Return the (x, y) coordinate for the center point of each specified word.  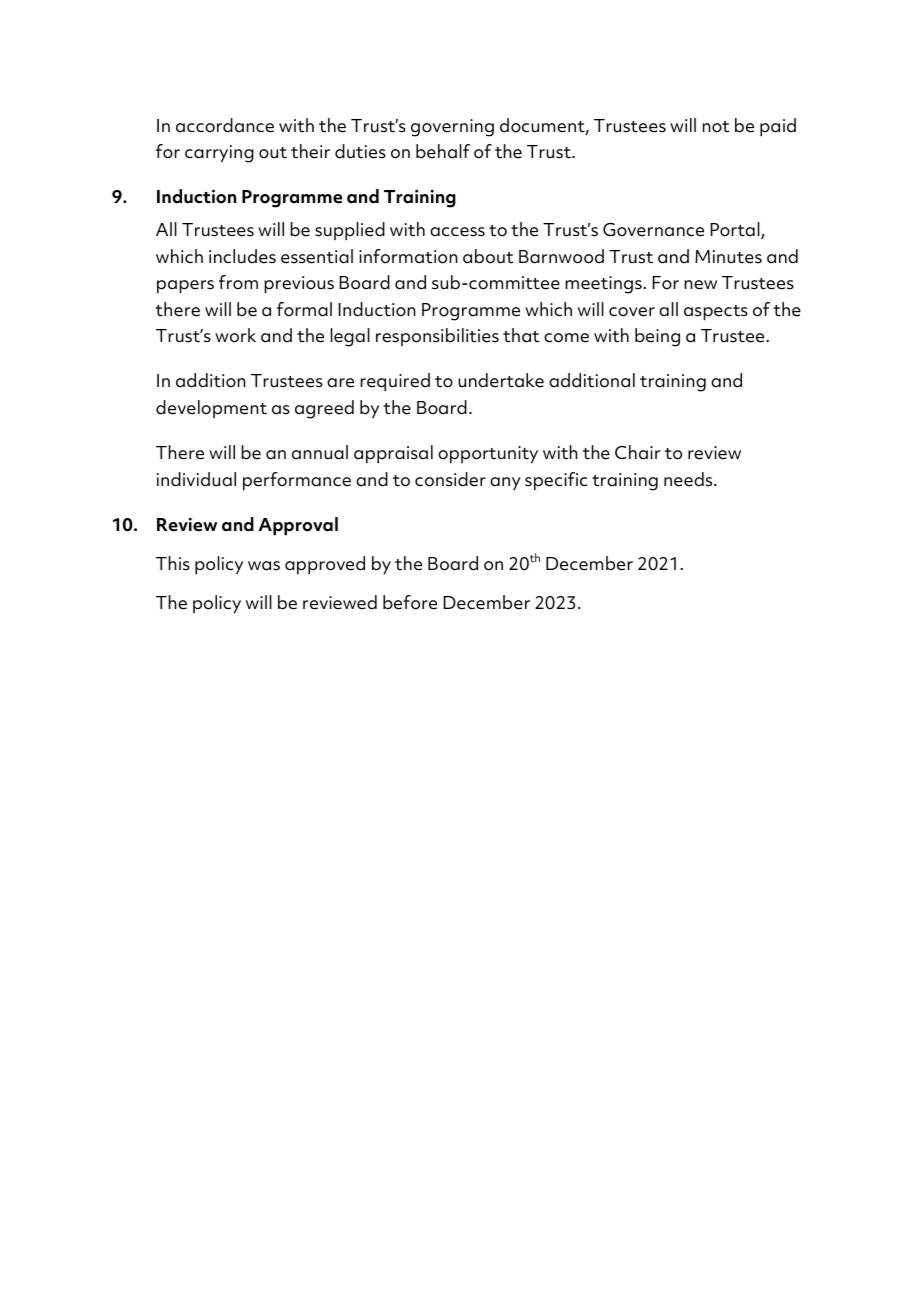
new (700, 285)
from (238, 282)
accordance (225, 125)
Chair (637, 452)
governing (452, 128)
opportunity (488, 455)
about (488, 256)
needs (689, 479)
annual (320, 452)
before (410, 602)
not (716, 127)
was (264, 566)
